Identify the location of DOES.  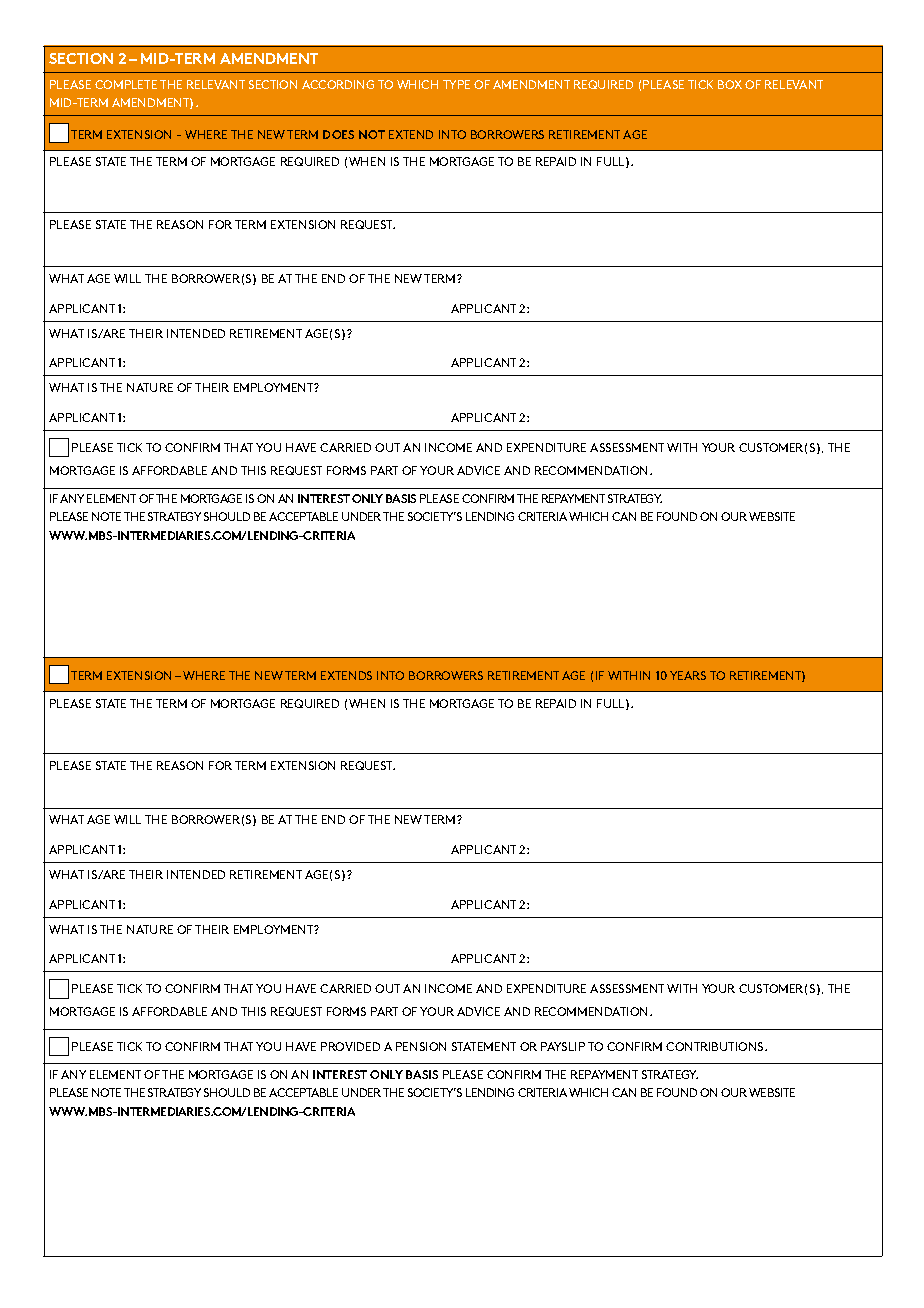
(338, 134).
